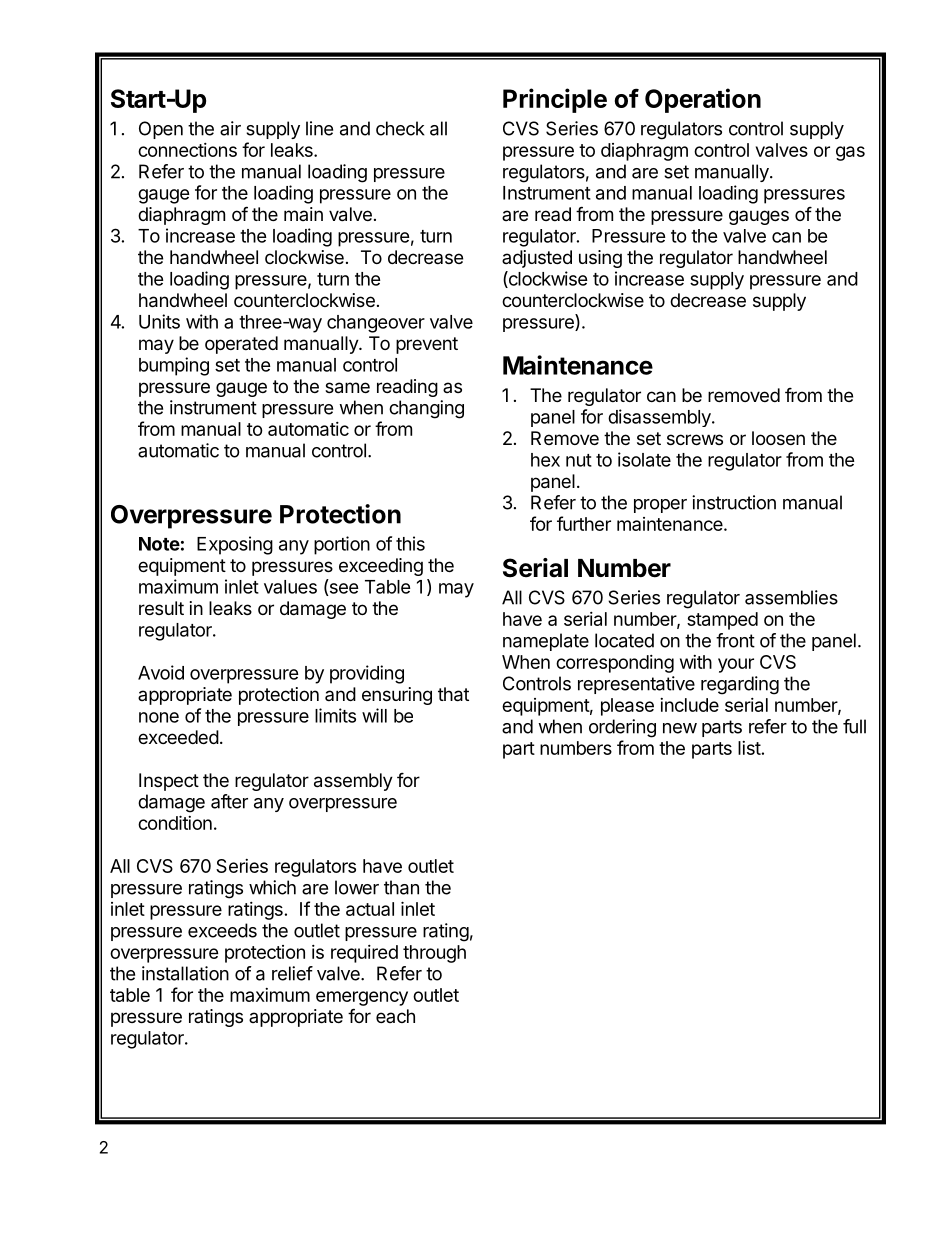  I want to click on regarding, so click(740, 685).
